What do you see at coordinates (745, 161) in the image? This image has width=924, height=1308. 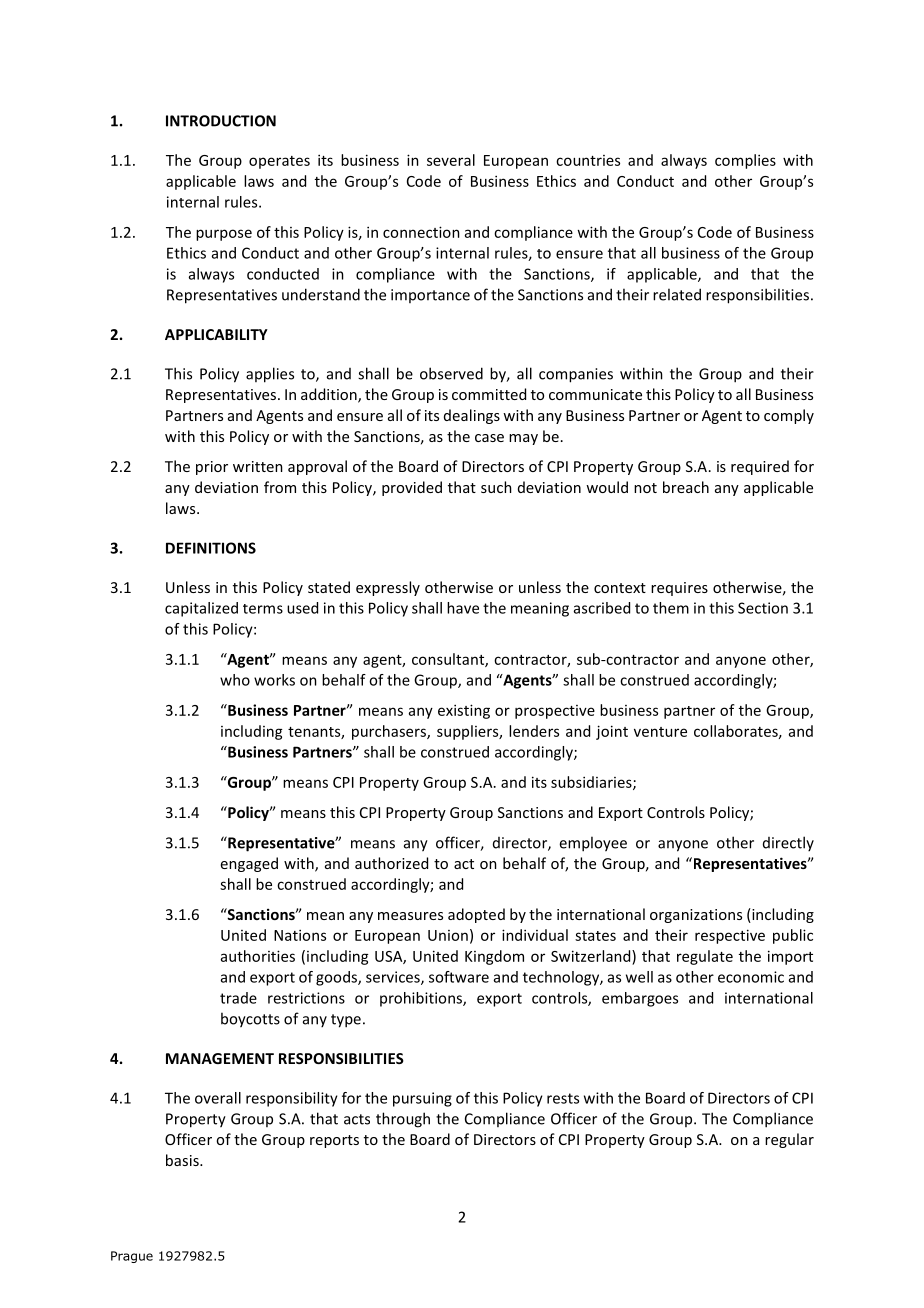 I see `complies` at bounding box center [745, 161].
